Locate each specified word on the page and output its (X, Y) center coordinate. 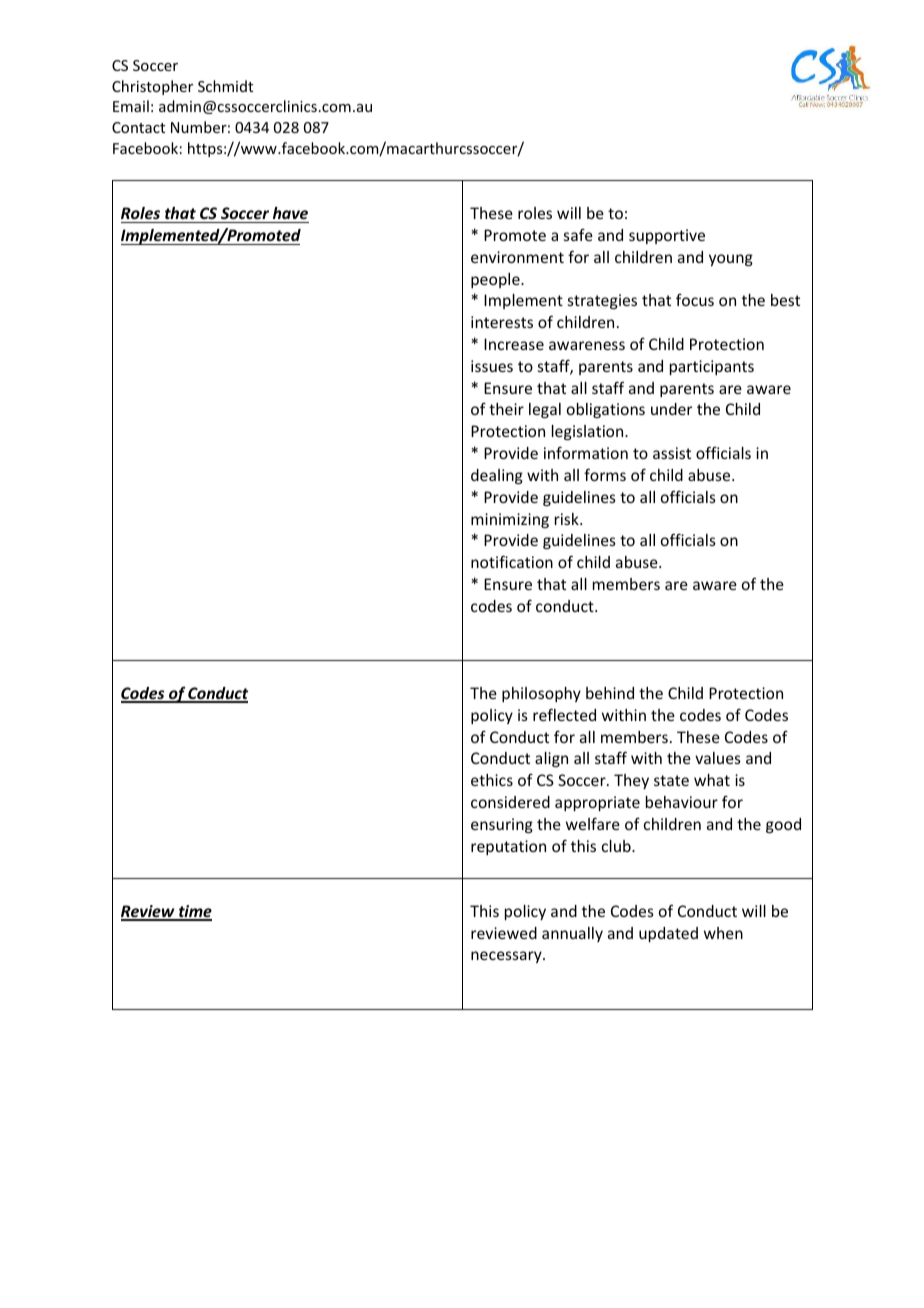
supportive (667, 236)
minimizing (510, 520)
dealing (497, 476)
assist (672, 453)
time (194, 912)
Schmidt (225, 86)
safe (578, 235)
